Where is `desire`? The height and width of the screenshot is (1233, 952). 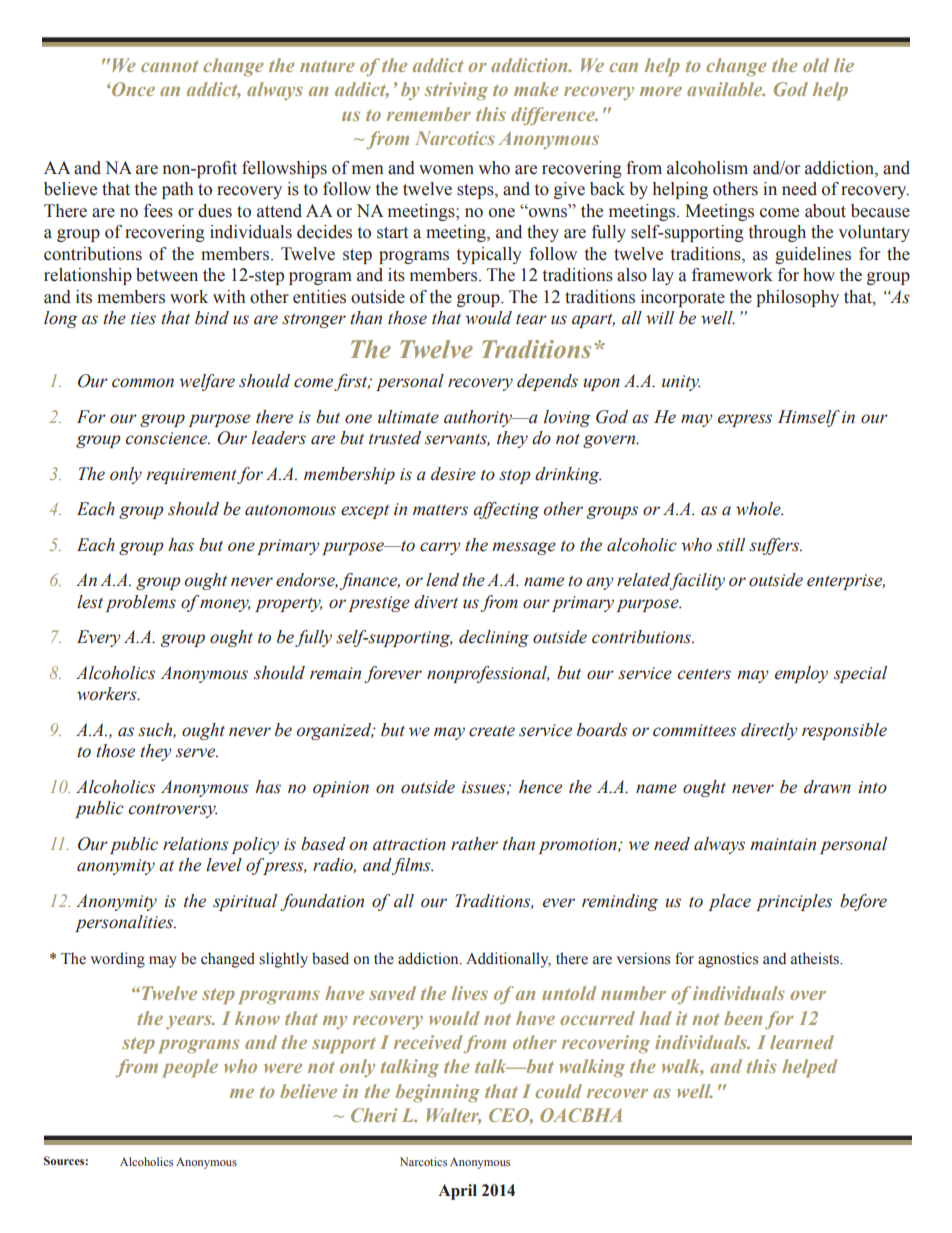
desire is located at coordinates (453, 474).
